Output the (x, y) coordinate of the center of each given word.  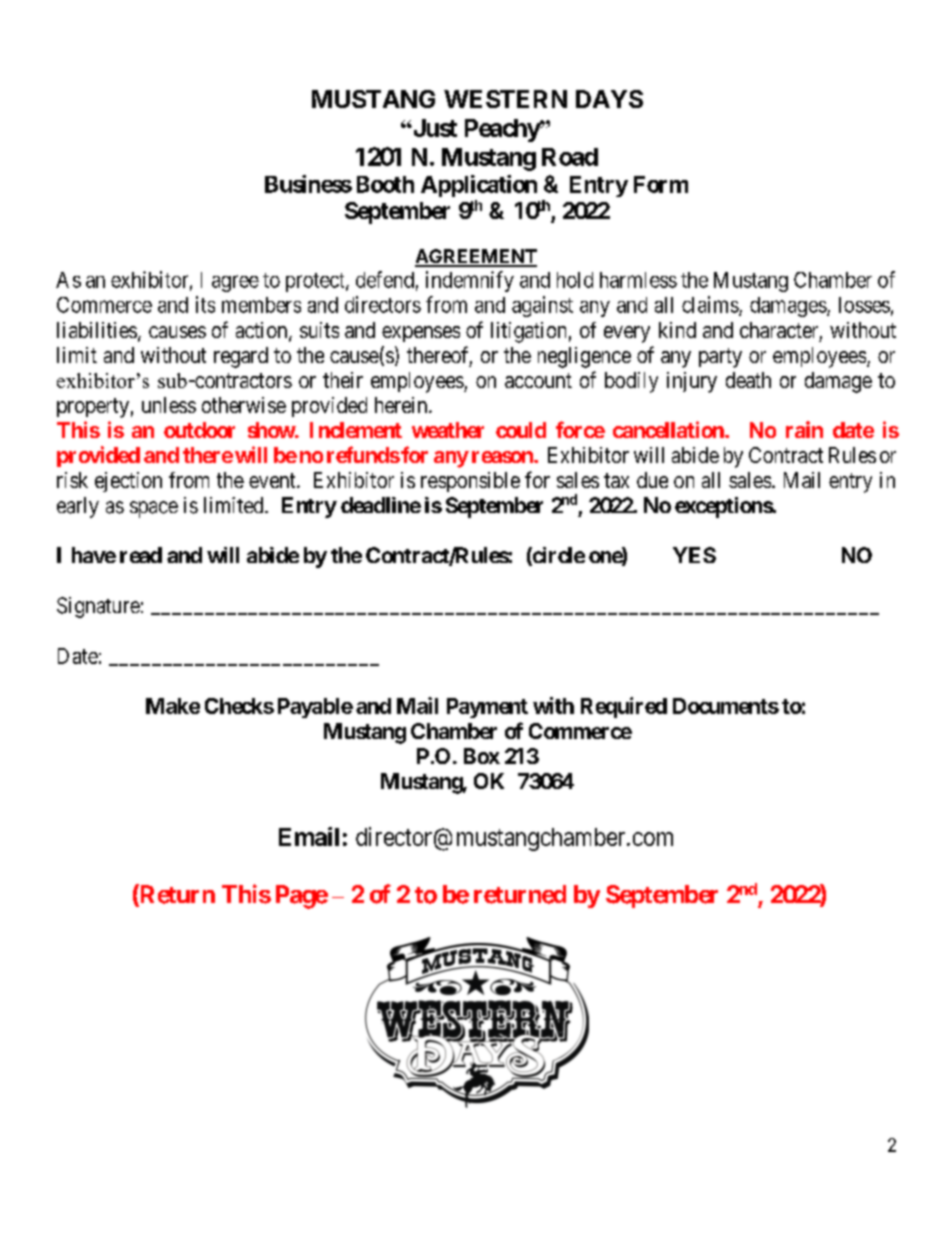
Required (624, 707)
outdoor (199, 430)
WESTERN (505, 99)
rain (804, 429)
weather (448, 430)
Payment (487, 708)
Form (661, 184)
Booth (385, 184)
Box (482, 756)
